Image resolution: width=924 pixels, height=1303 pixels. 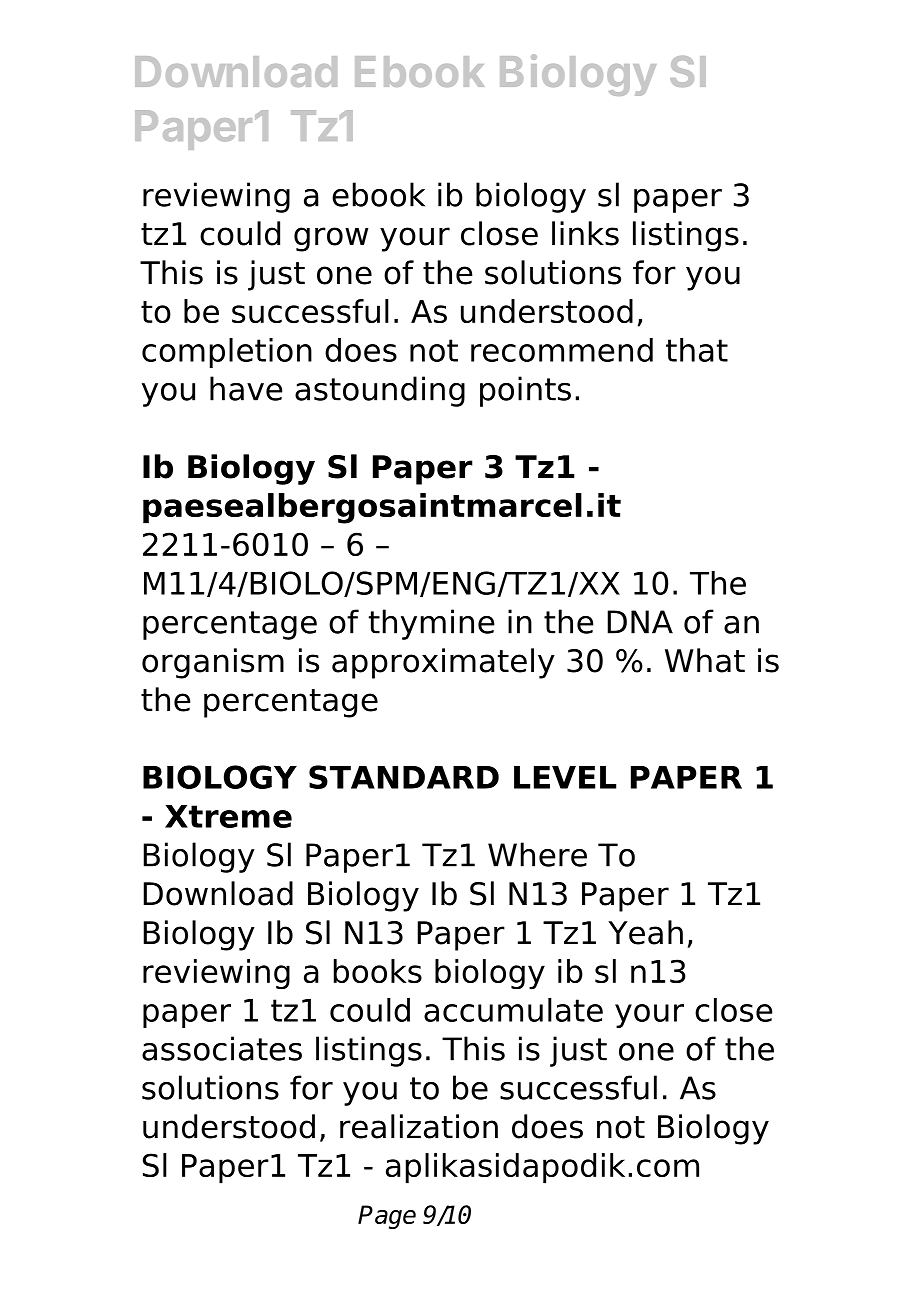 I want to click on organism, so click(x=213, y=663).
